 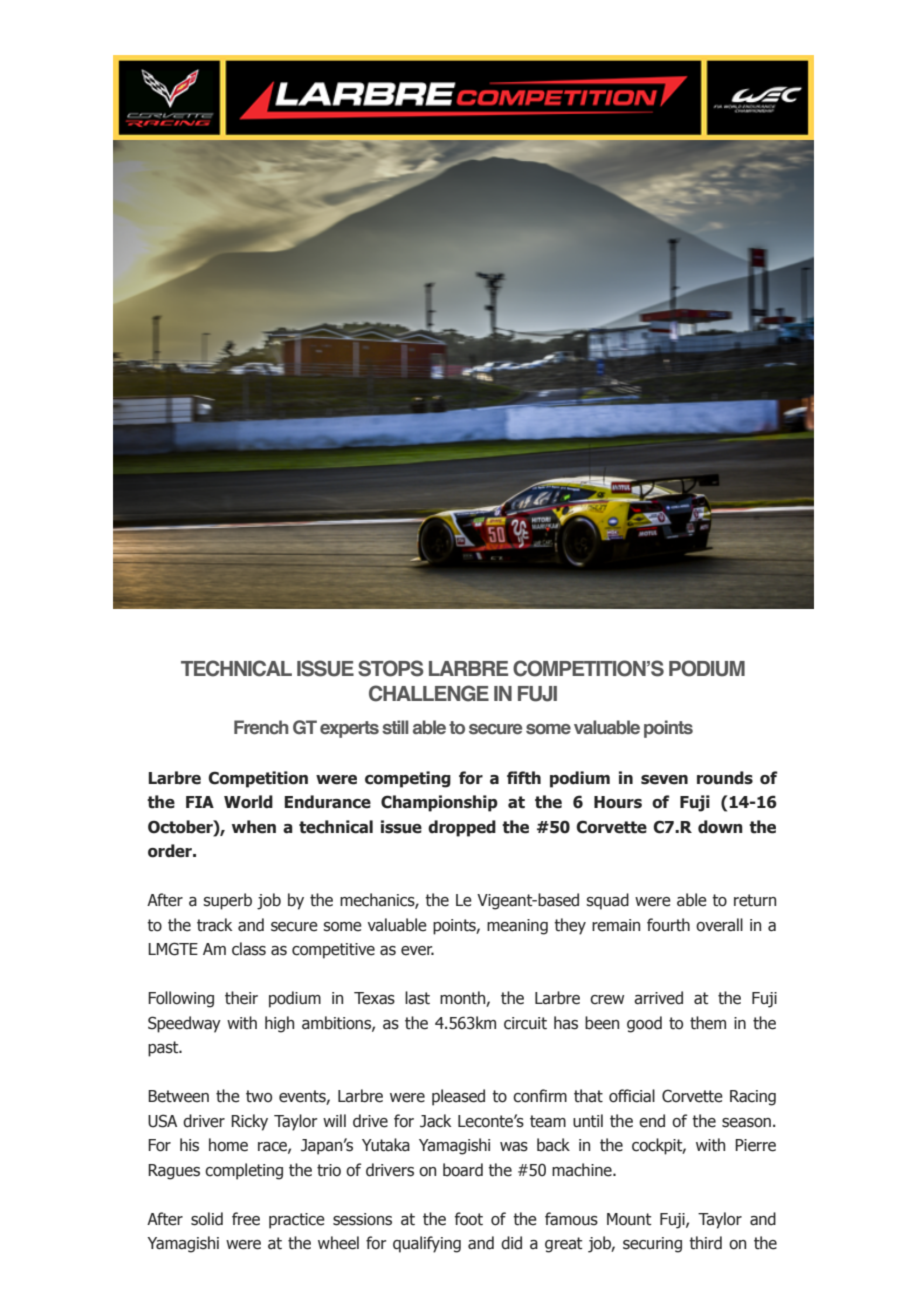 I want to click on meaning, so click(x=517, y=927).
